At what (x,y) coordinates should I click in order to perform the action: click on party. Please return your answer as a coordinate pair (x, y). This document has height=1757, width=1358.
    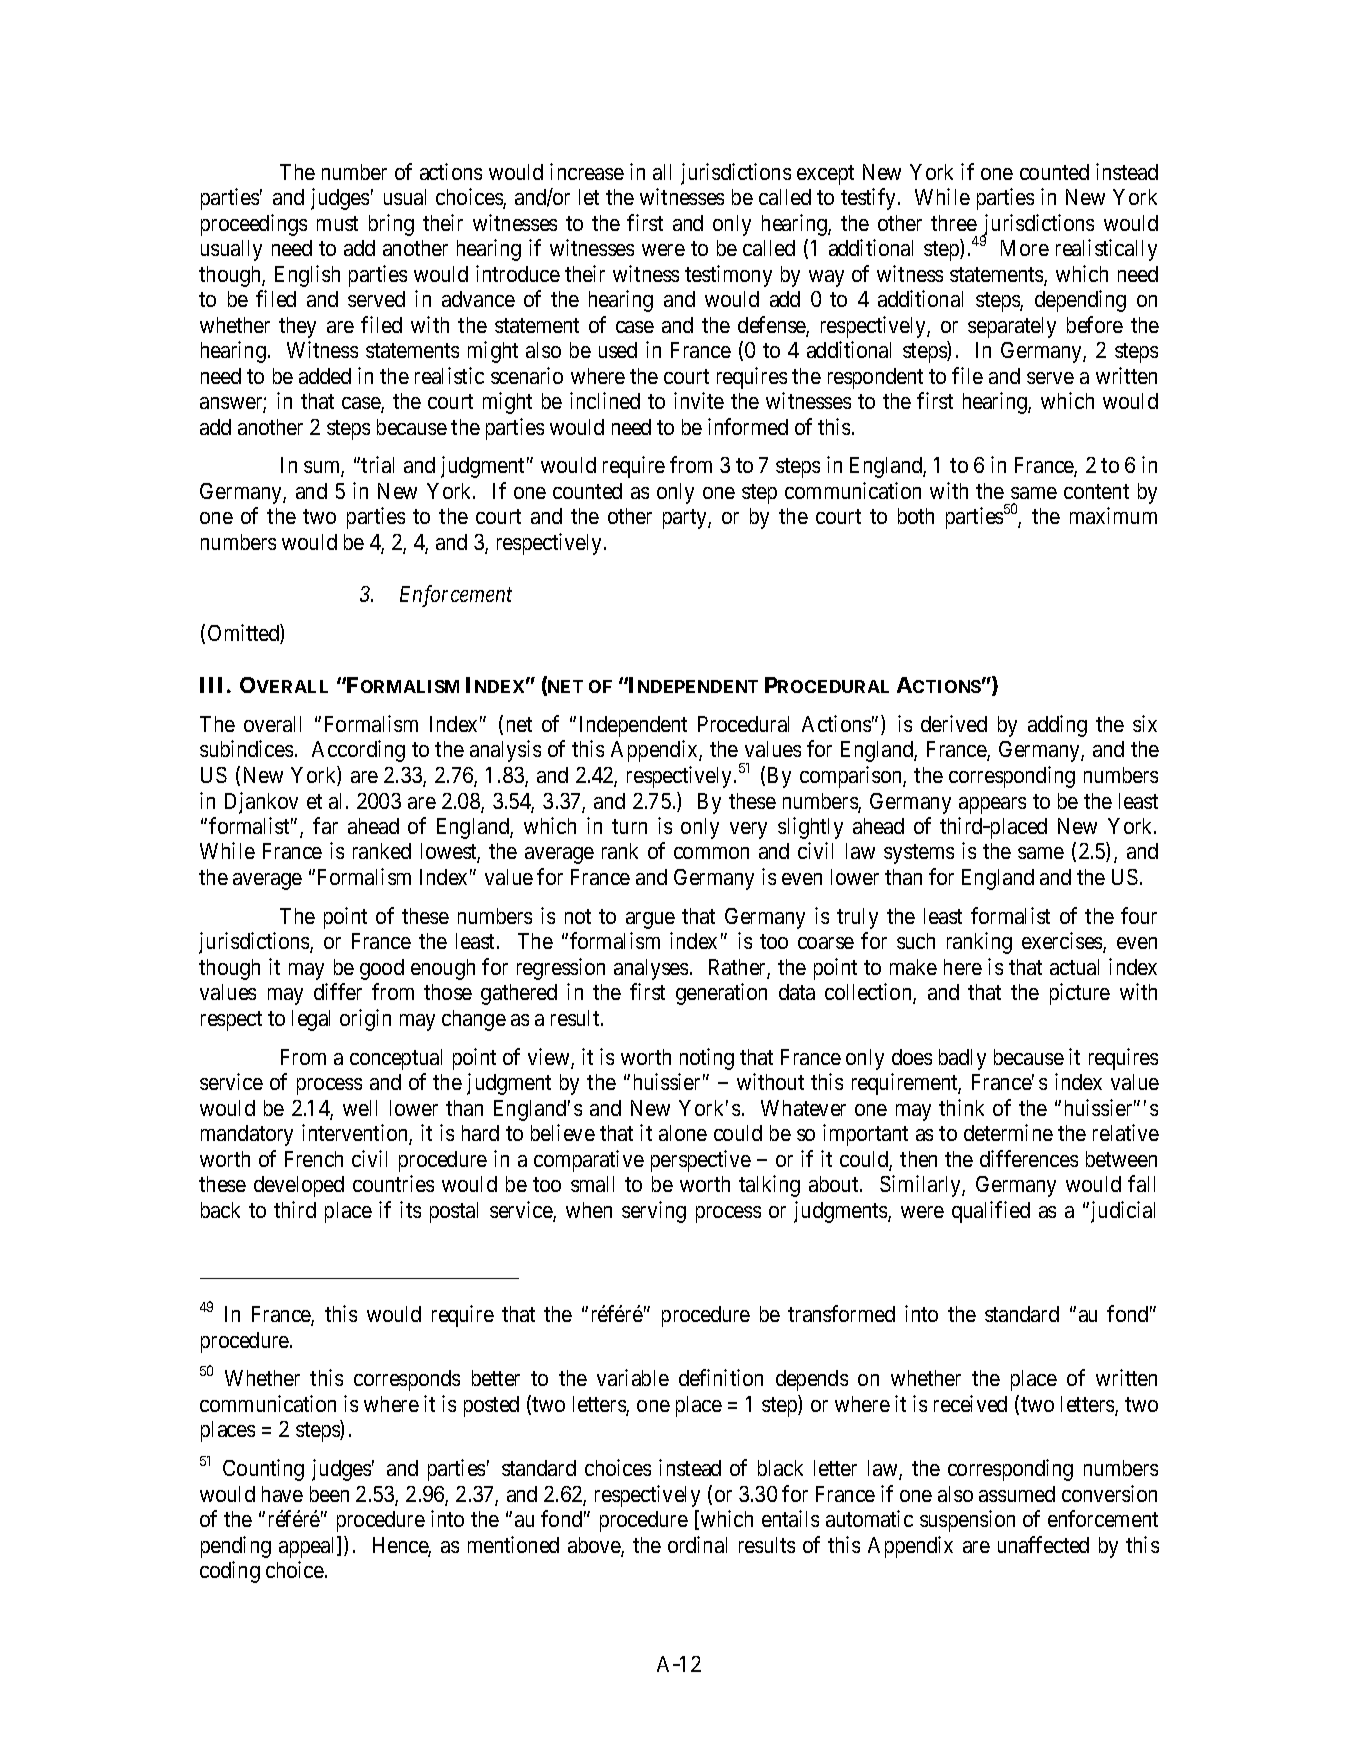
    Looking at the image, I should click on (686, 519).
